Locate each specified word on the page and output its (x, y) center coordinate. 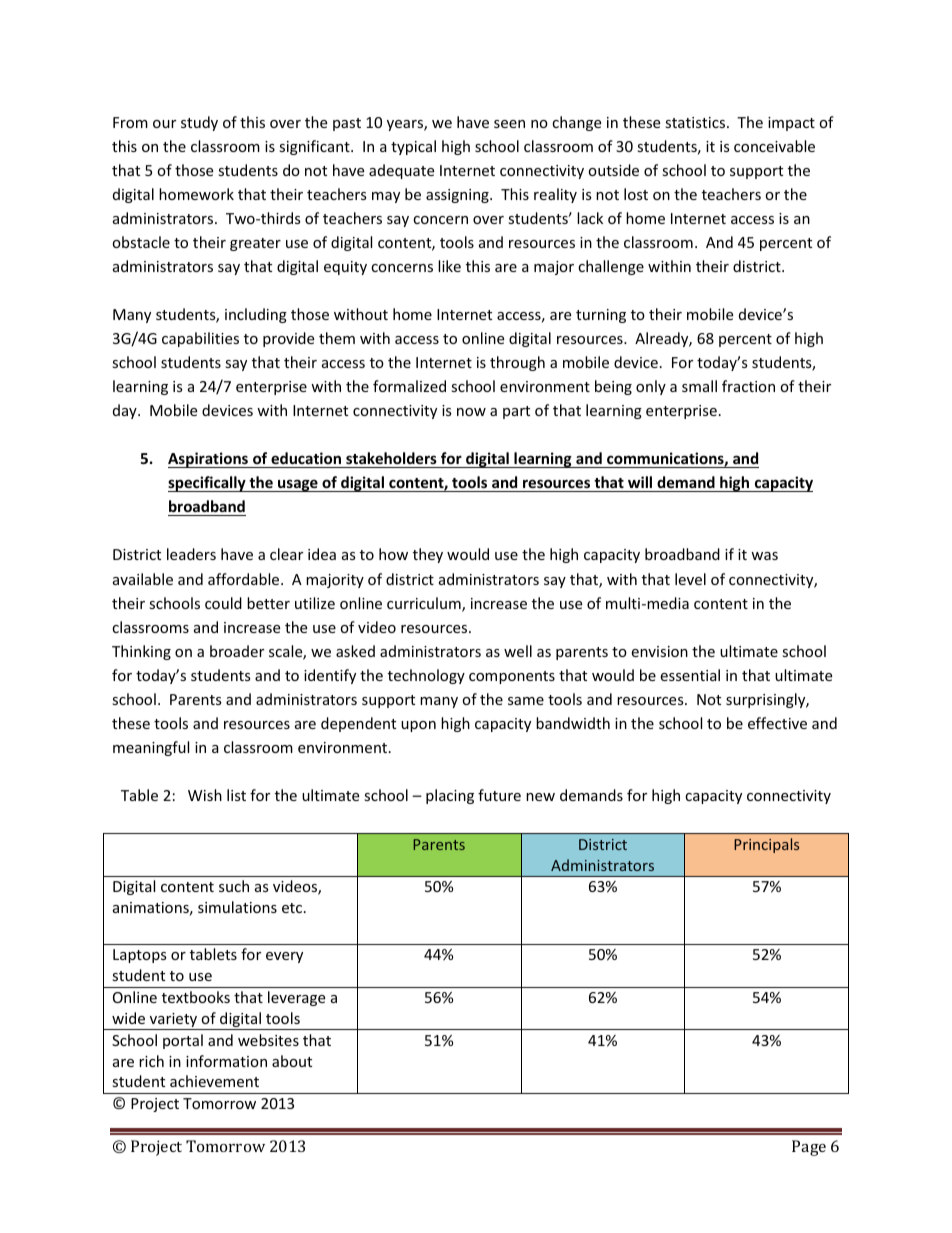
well (518, 651)
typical (413, 147)
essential (690, 675)
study (199, 123)
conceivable (774, 146)
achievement (214, 1081)
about (292, 1061)
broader (237, 651)
